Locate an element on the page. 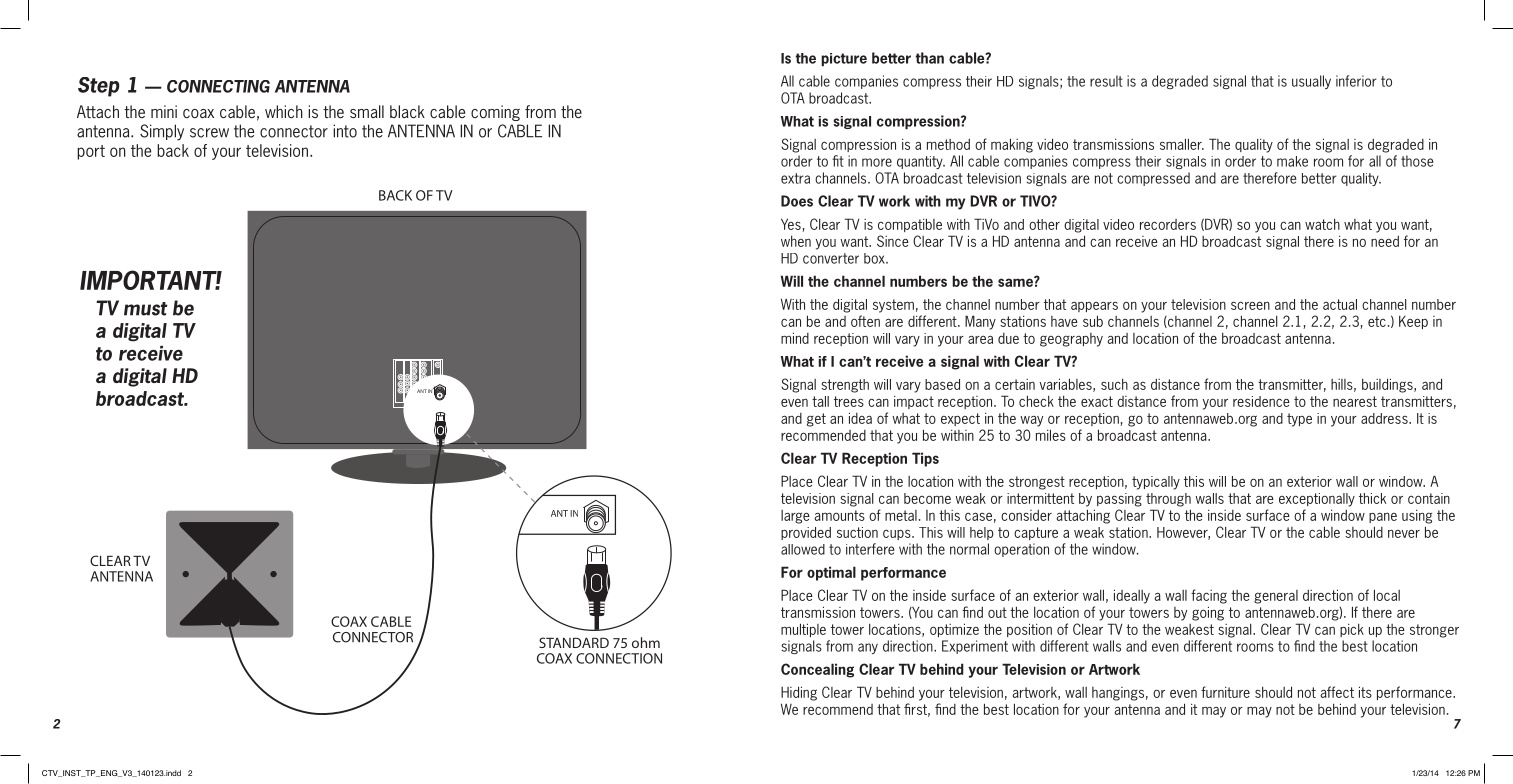  furniture is located at coordinates (1225, 692).
